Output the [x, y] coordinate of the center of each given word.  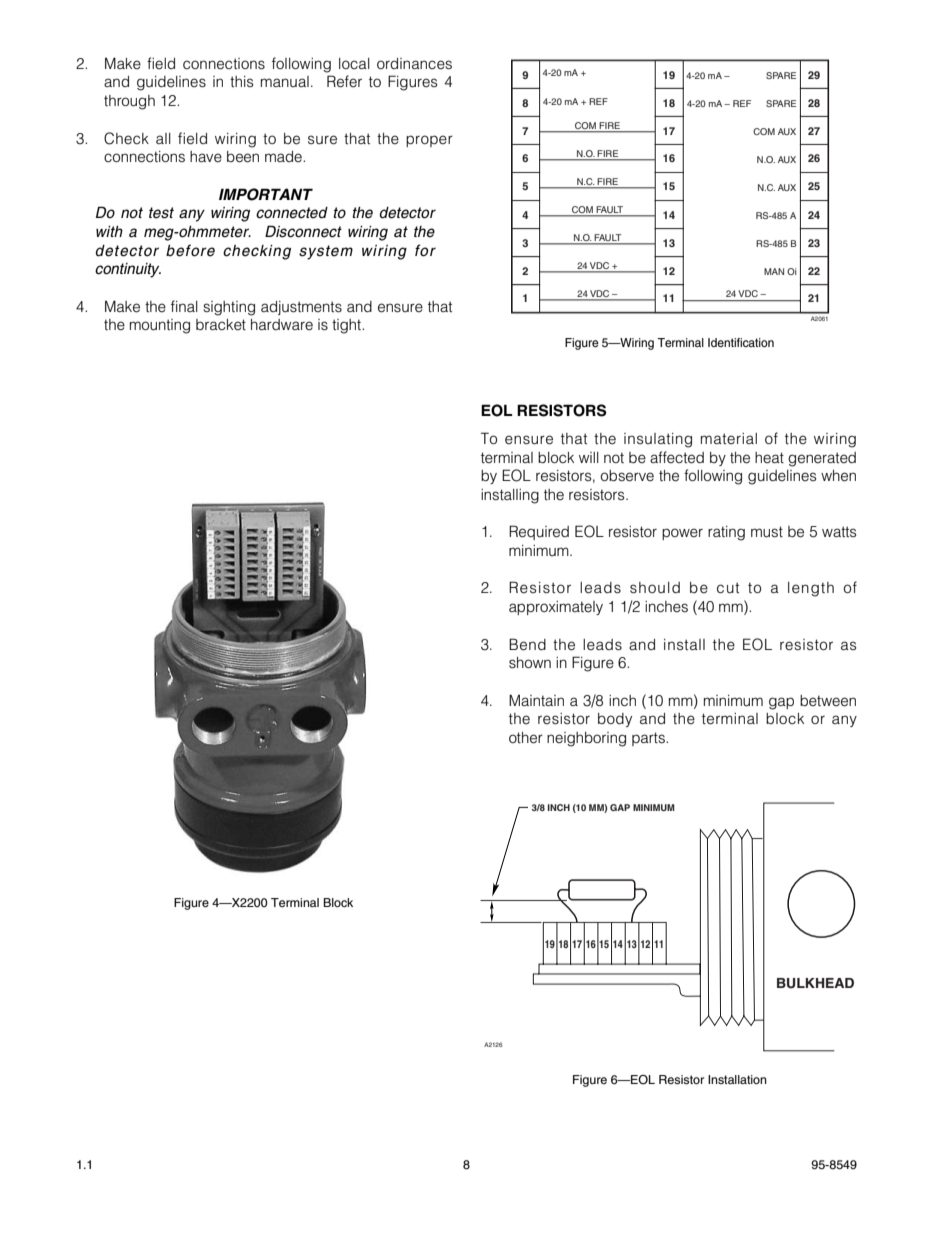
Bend [527, 644]
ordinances [414, 64]
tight [348, 326]
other [526, 738]
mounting [160, 326]
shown [530, 663]
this [241, 81]
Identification [741, 342]
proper [429, 141]
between [828, 701]
